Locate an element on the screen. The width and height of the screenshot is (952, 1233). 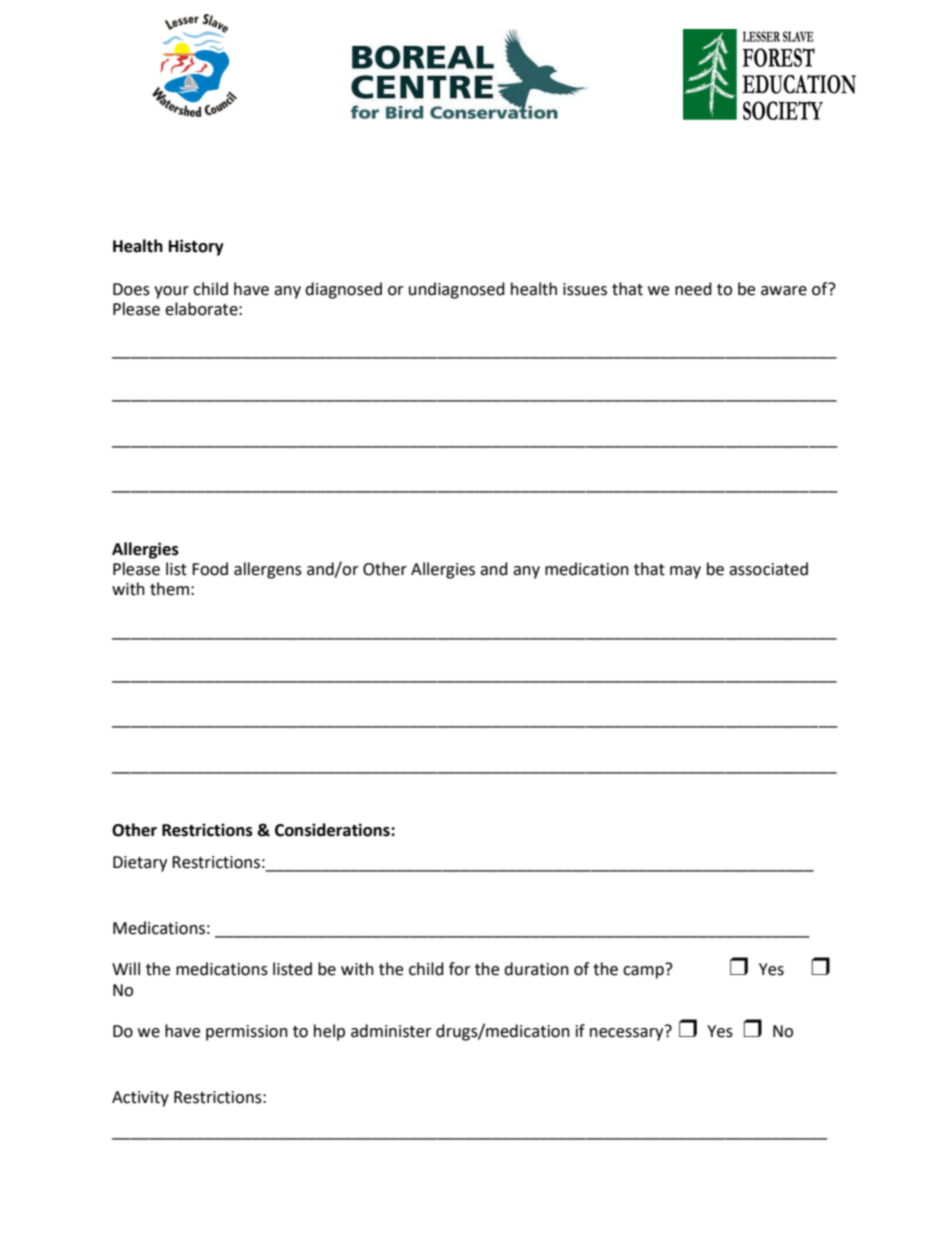
may is located at coordinates (685, 572).
